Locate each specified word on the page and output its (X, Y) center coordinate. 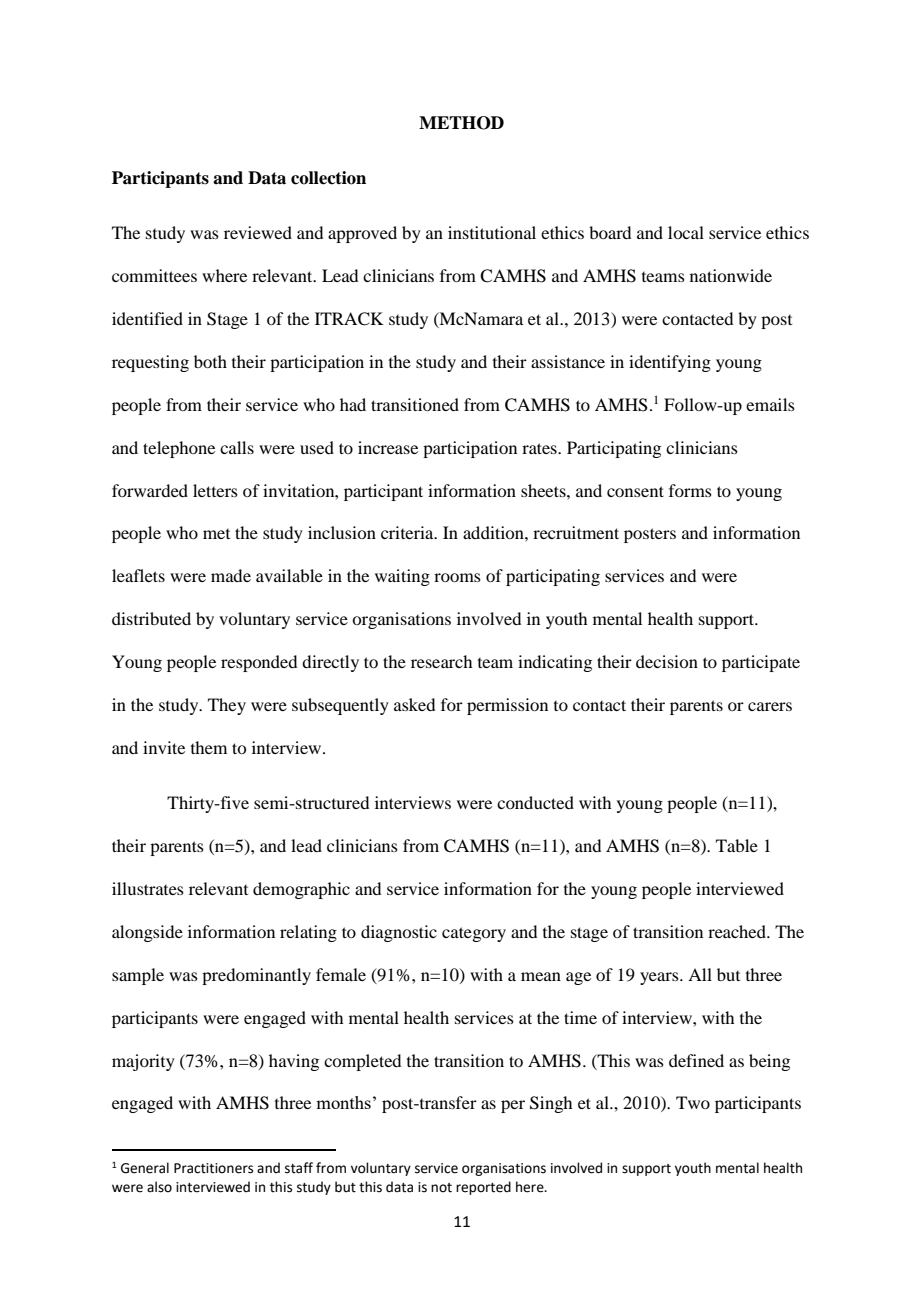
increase (388, 447)
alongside (147, 933)
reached (738, 931)
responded (259, 663)
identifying (670, 363)
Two (693, 1102)
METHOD (461, 123)
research (441, 661)
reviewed (258, 232)
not (441, 1188)
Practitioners (213, 1168)
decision (667, 661)
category (474, 934)
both (210, 361)
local (686, 232)
